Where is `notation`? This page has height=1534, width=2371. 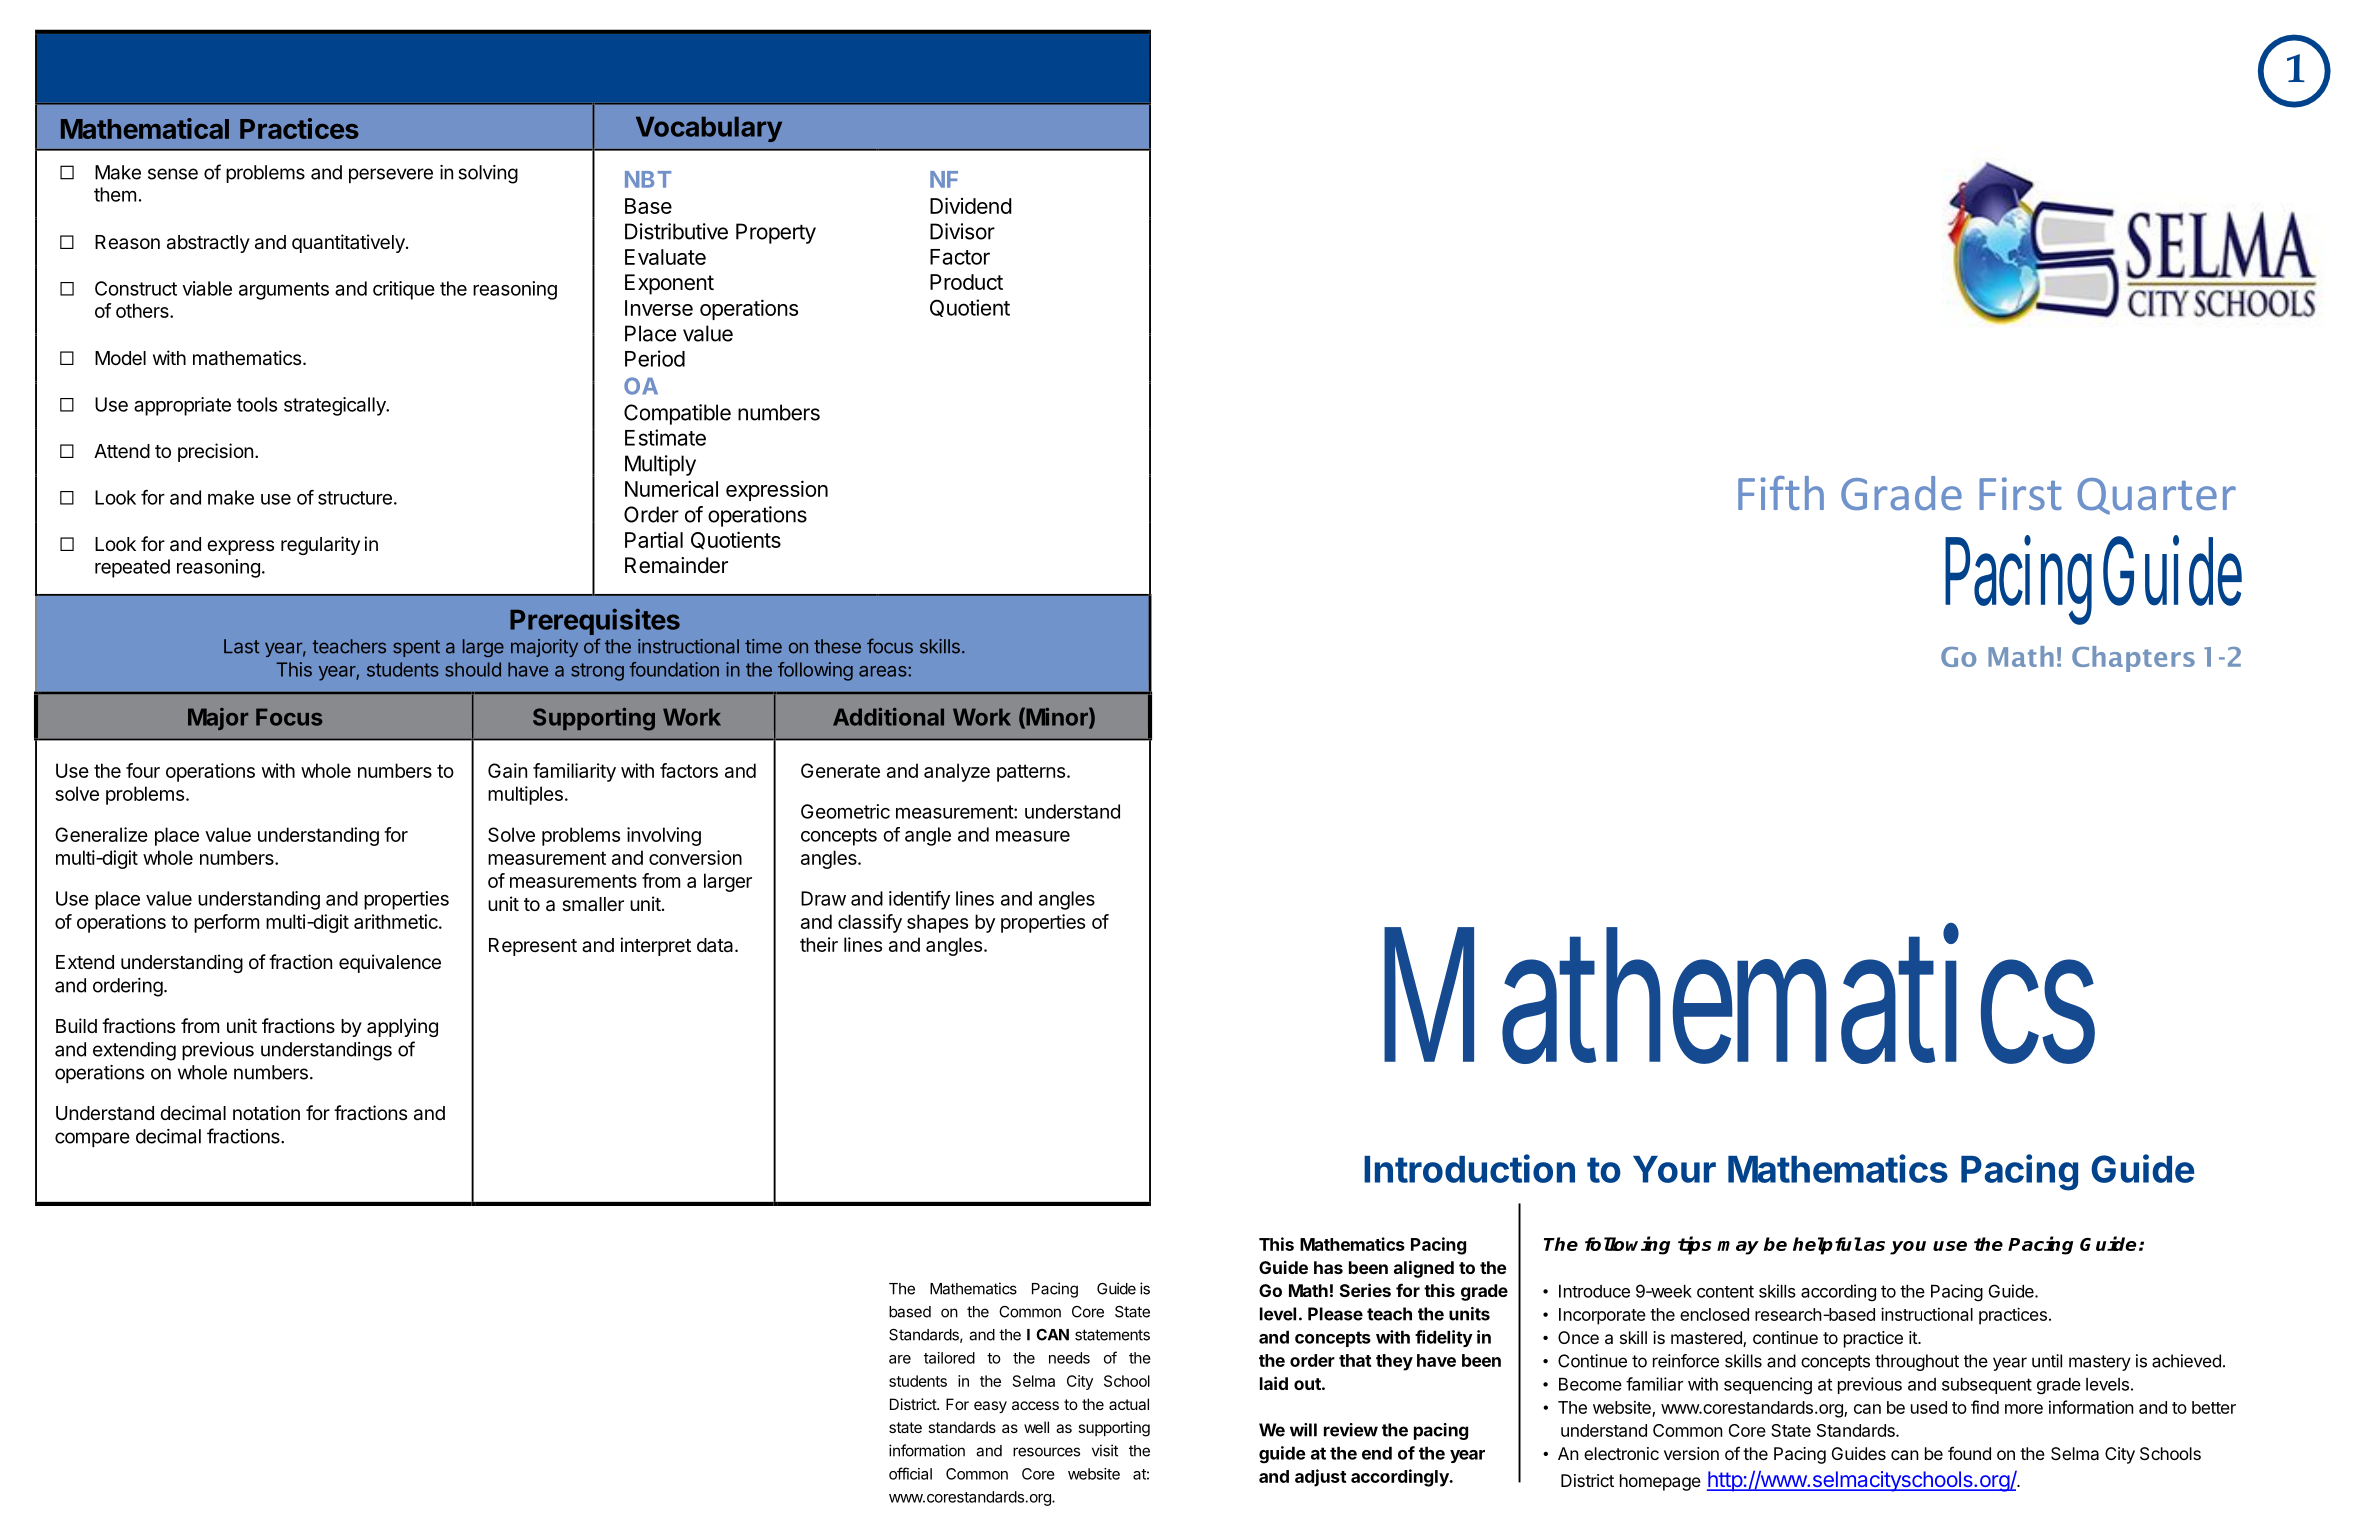
notation is located at coordinates (266, 1113).
